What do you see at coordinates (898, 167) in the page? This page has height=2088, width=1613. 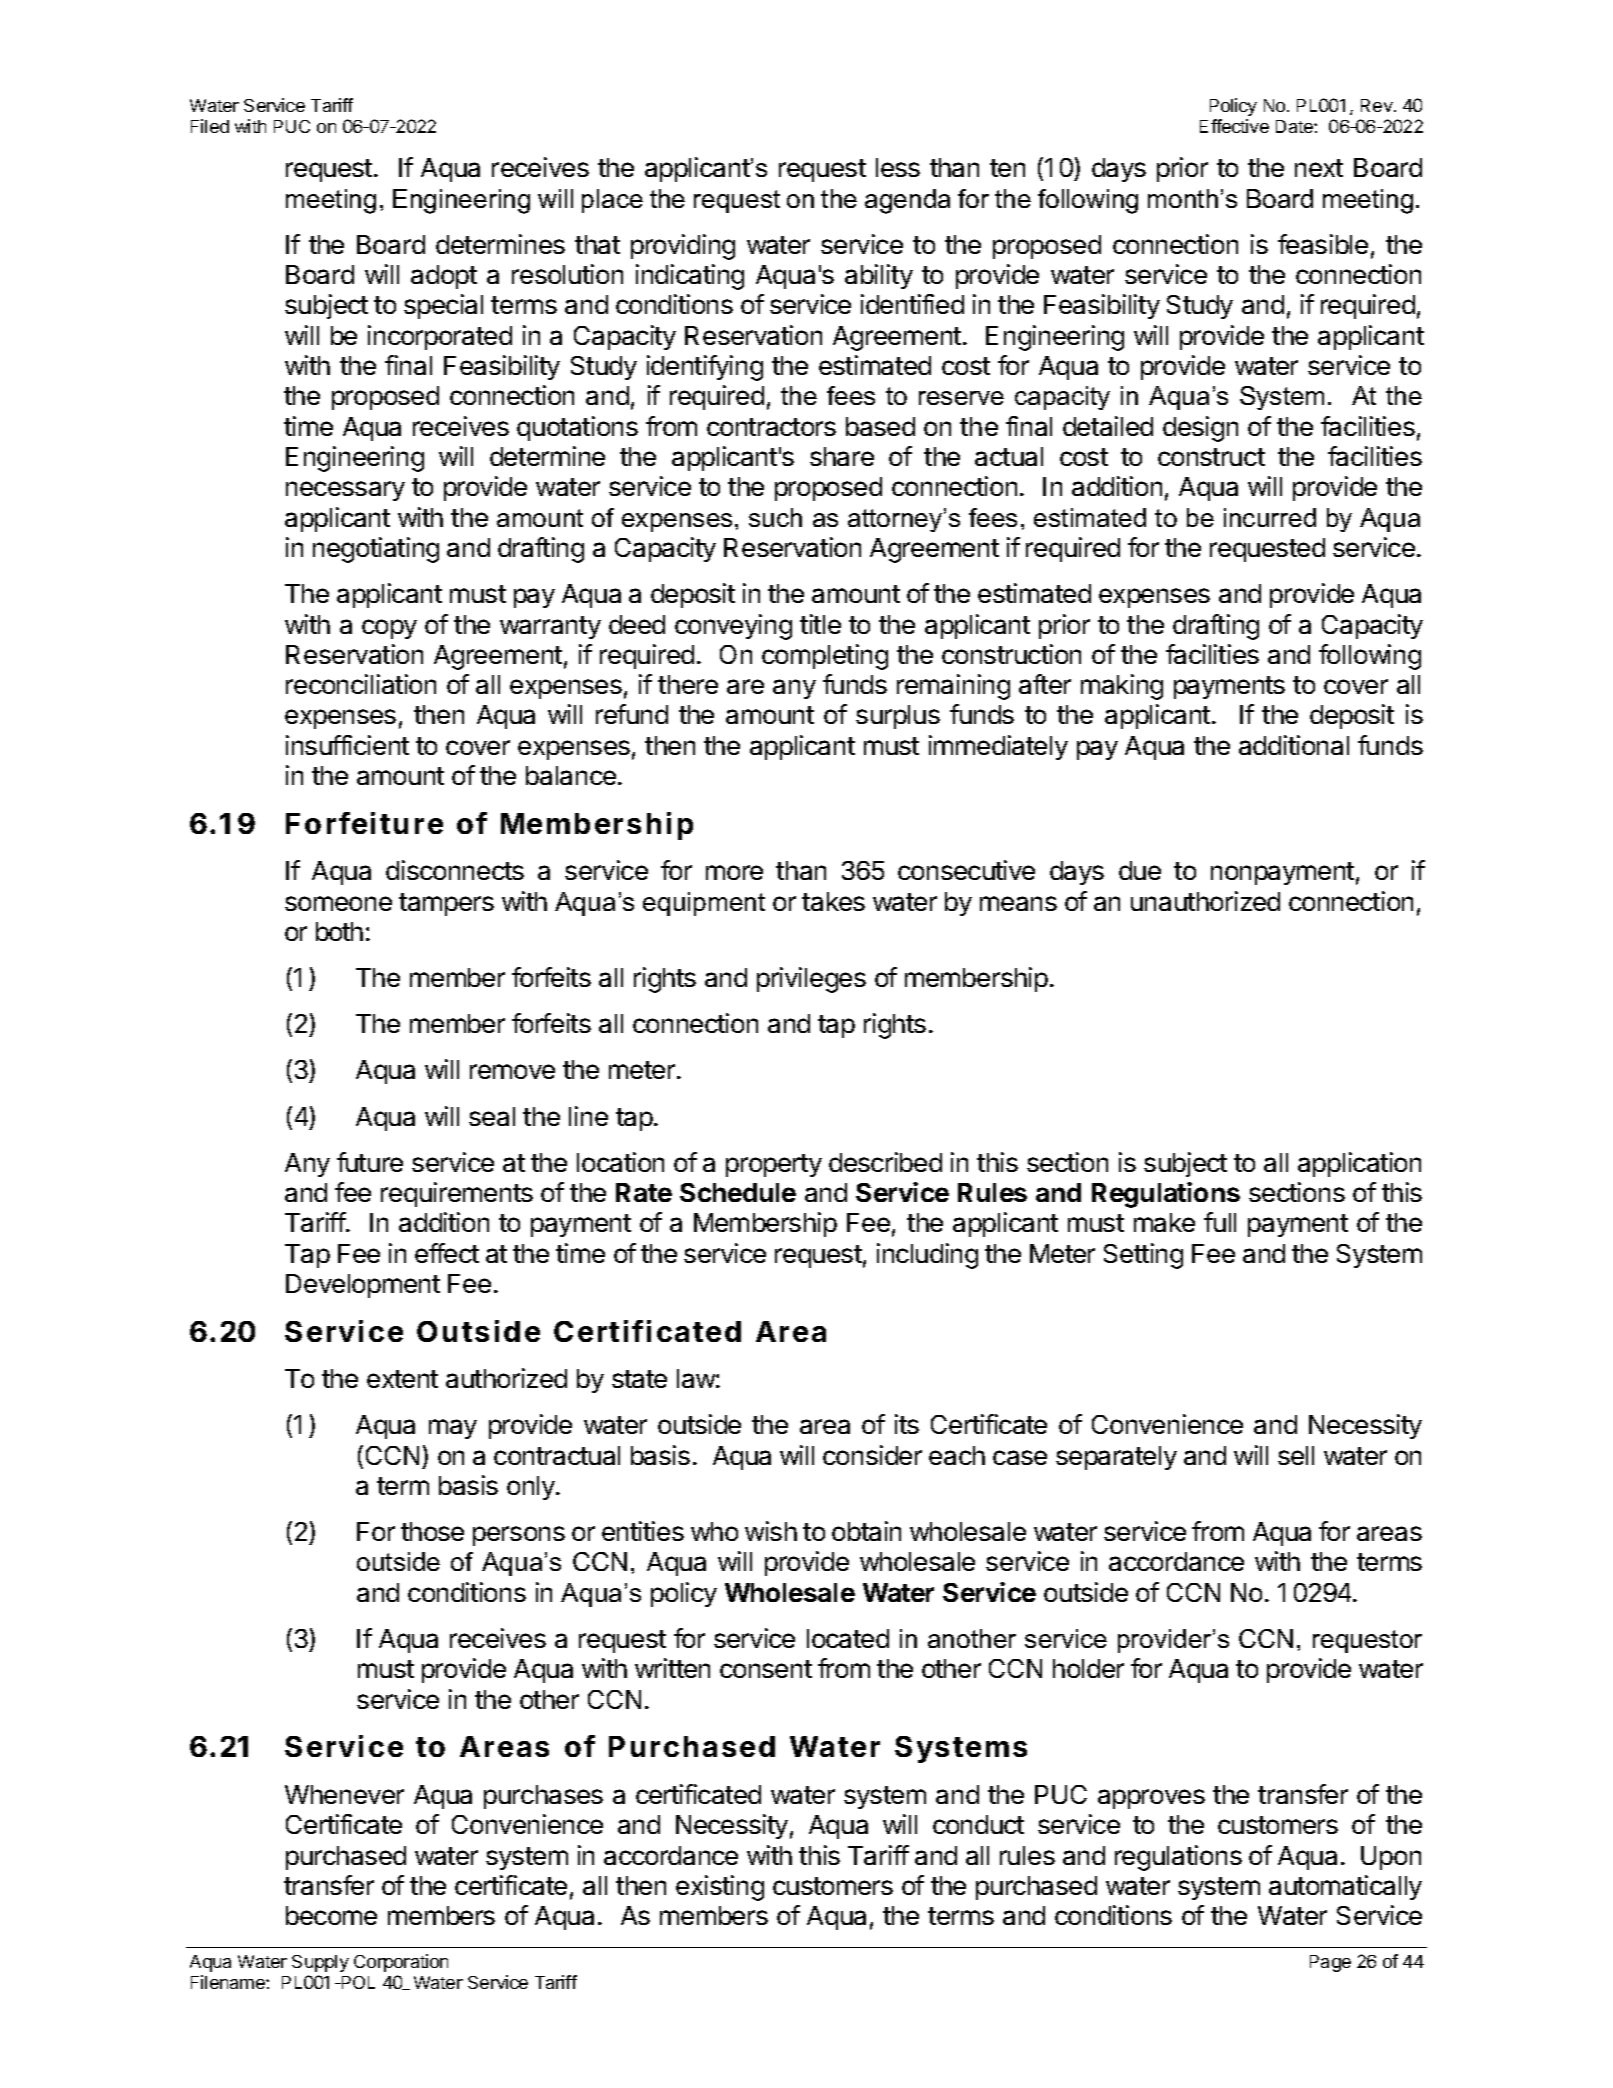 I see `less` at bounding box center [898, 167].
